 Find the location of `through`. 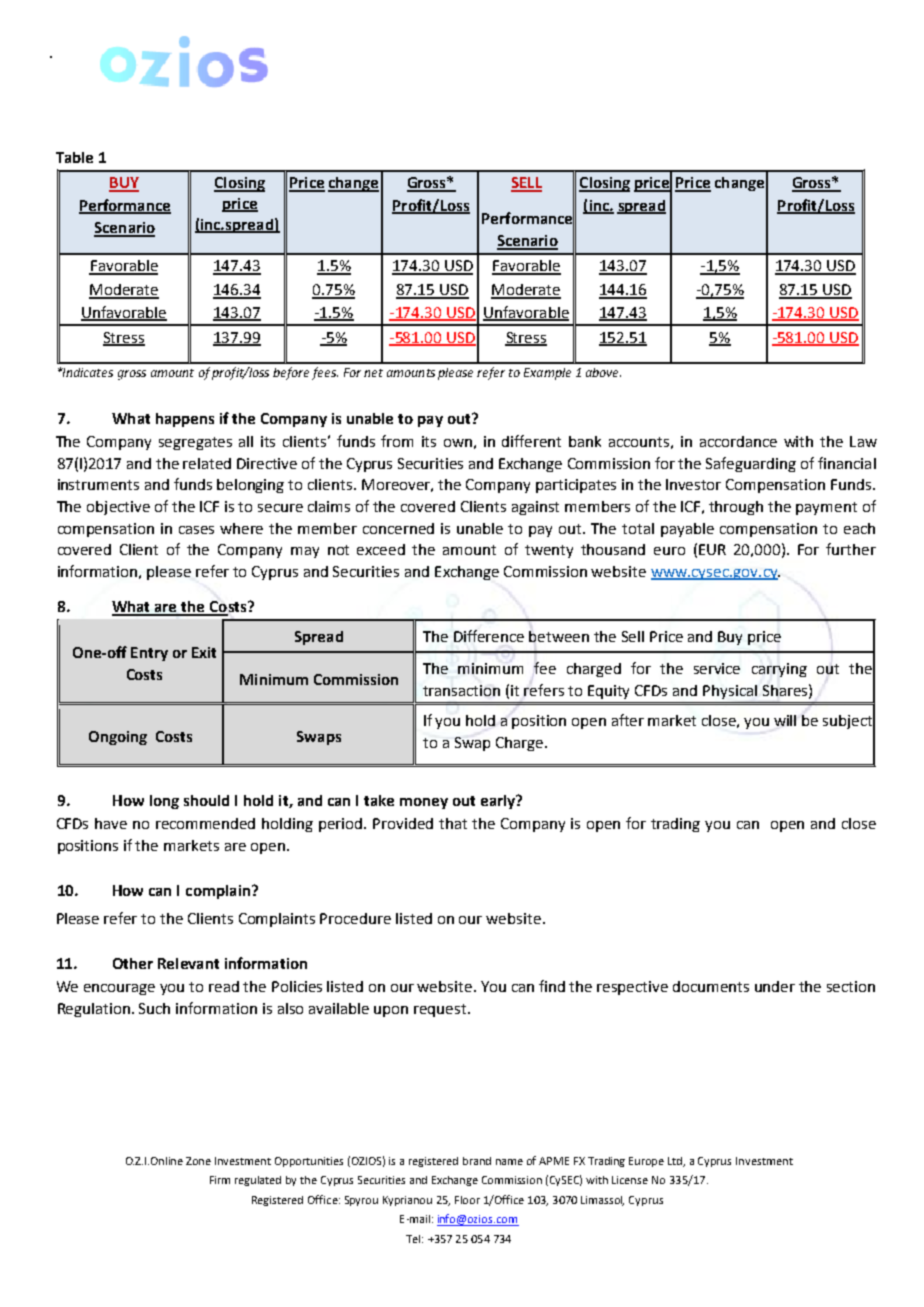

through is located at coordinates (736, 508).
